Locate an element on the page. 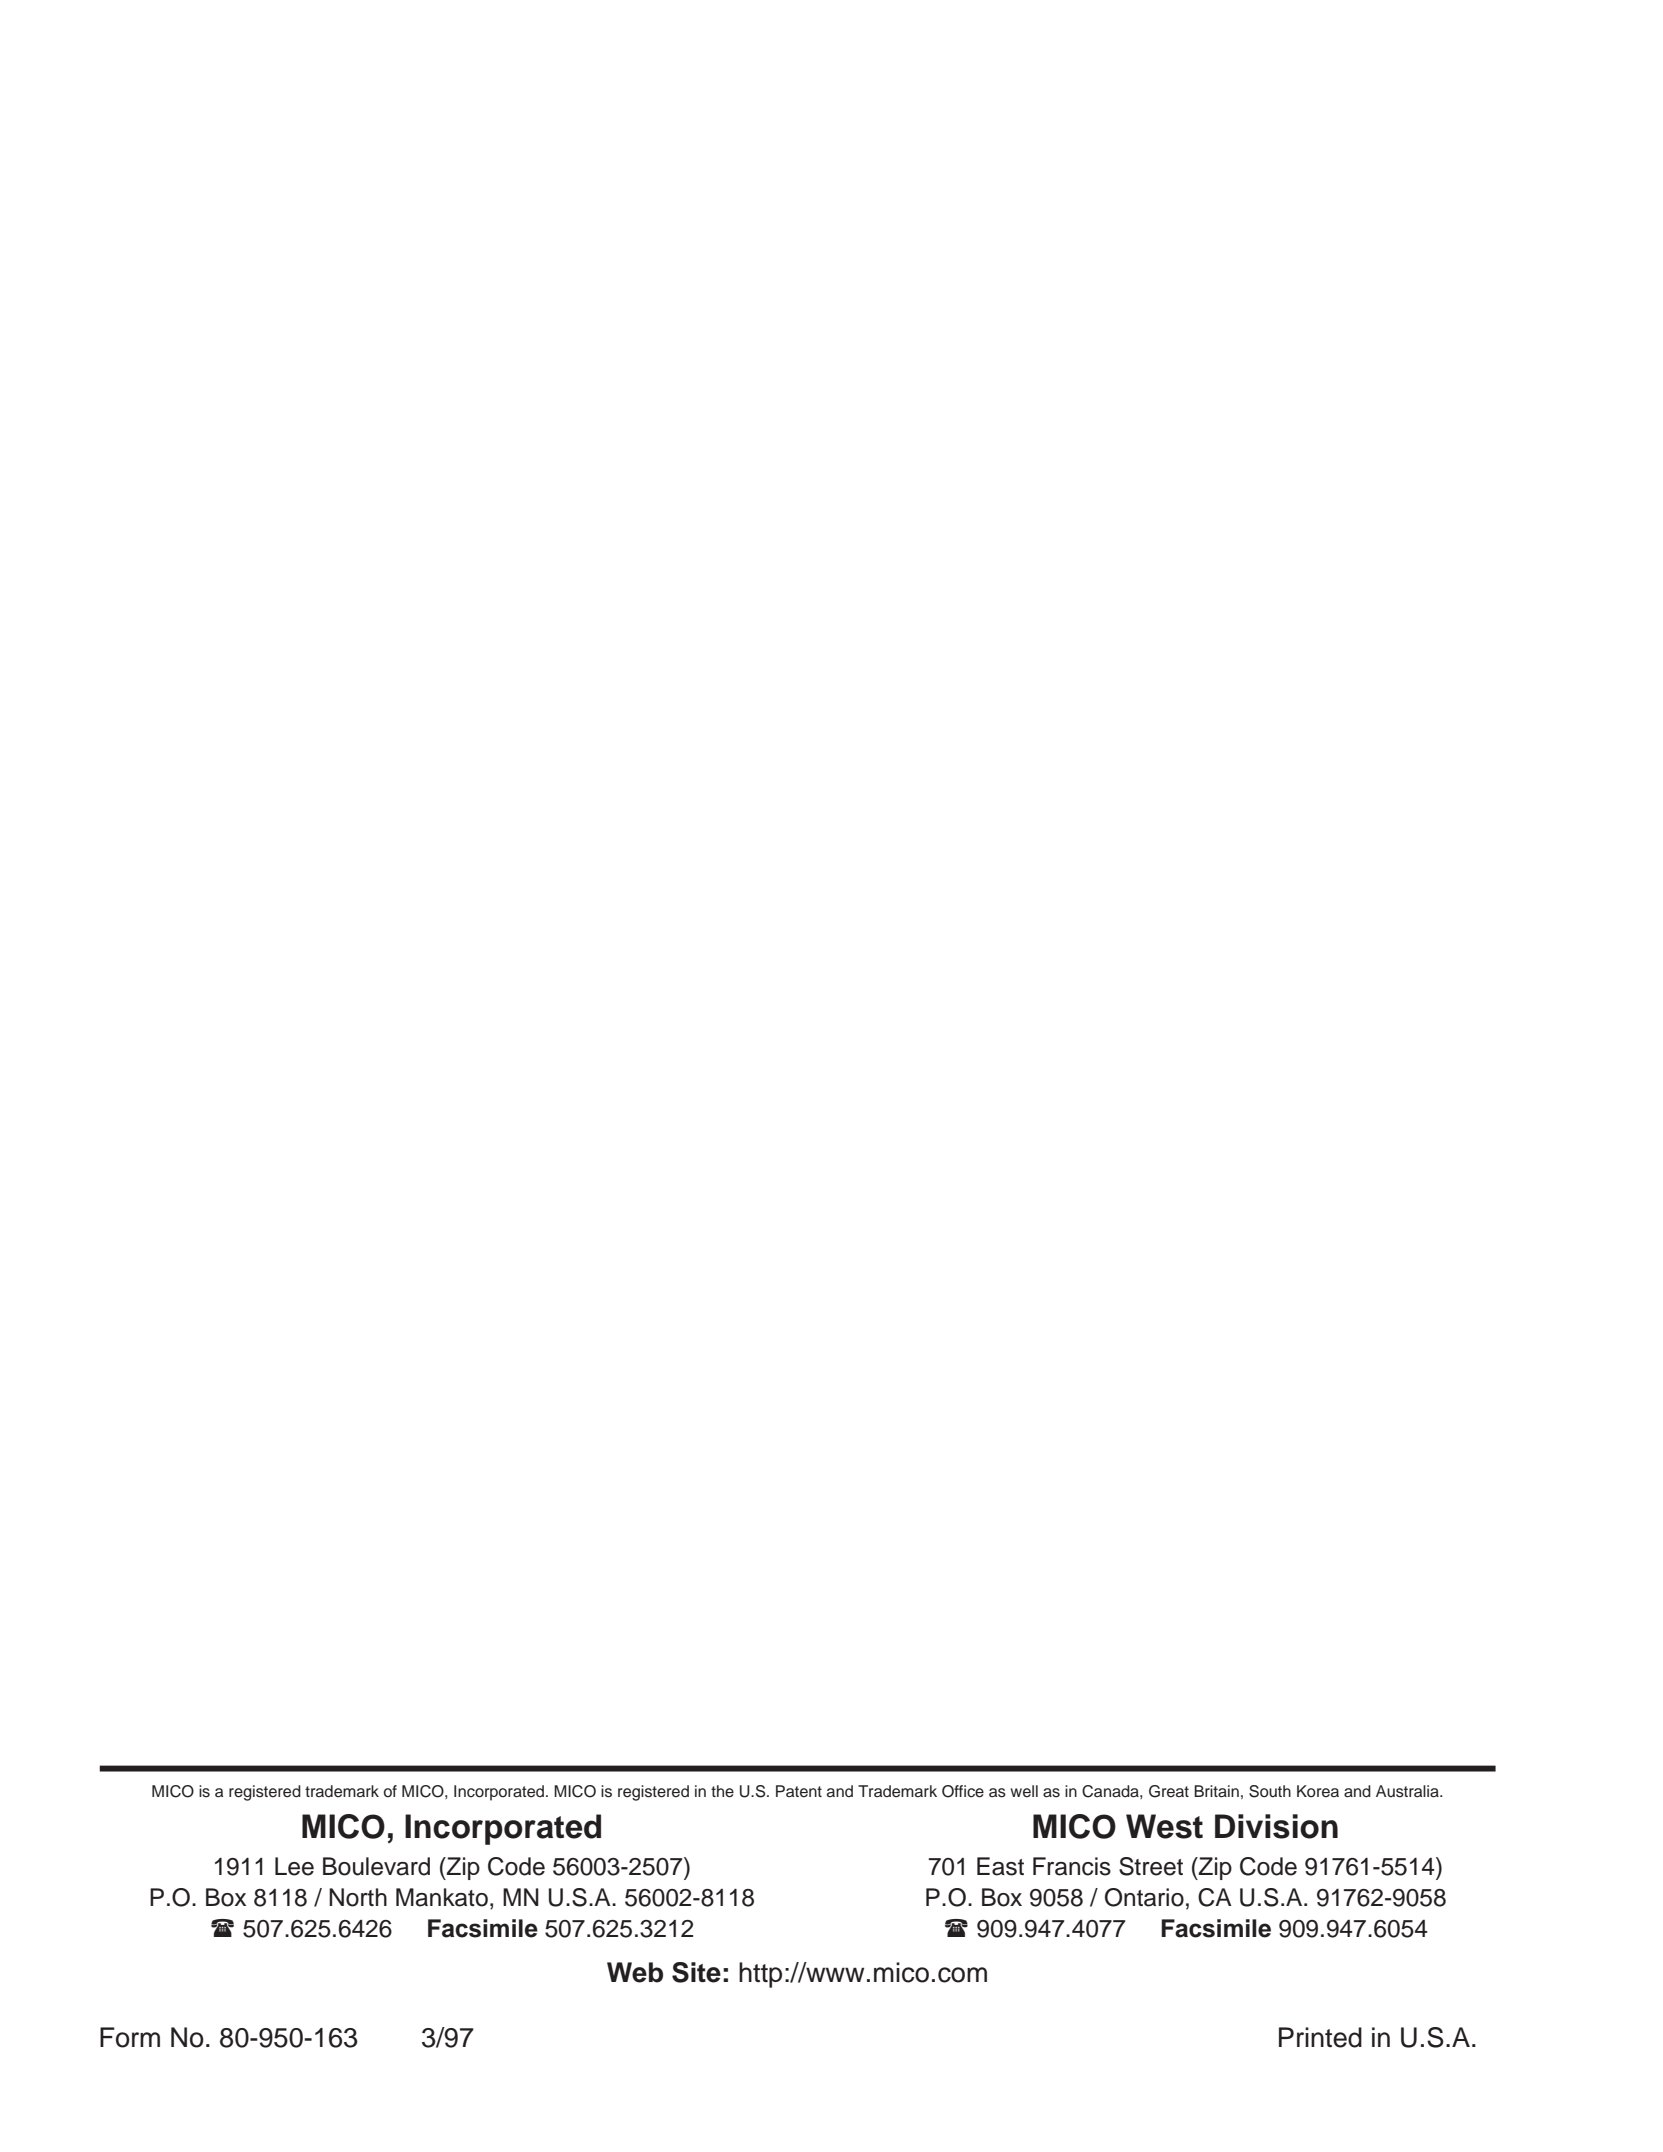 This document has width=1663, height=2152. East is located at coordinates (1000, 1866).
